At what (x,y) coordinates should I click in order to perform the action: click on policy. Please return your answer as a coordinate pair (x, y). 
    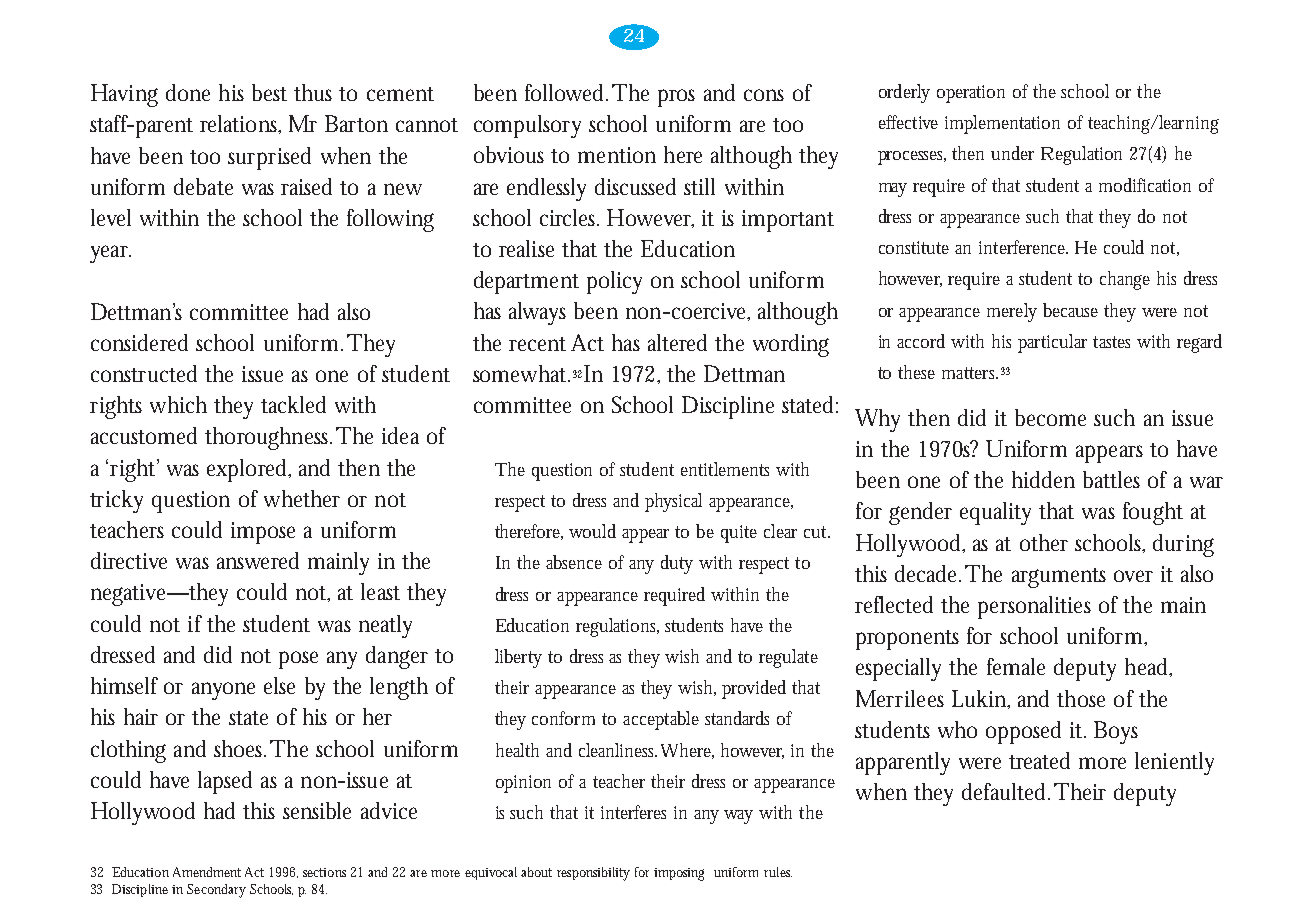
    Looking at the image, I should click on (614, 282).
